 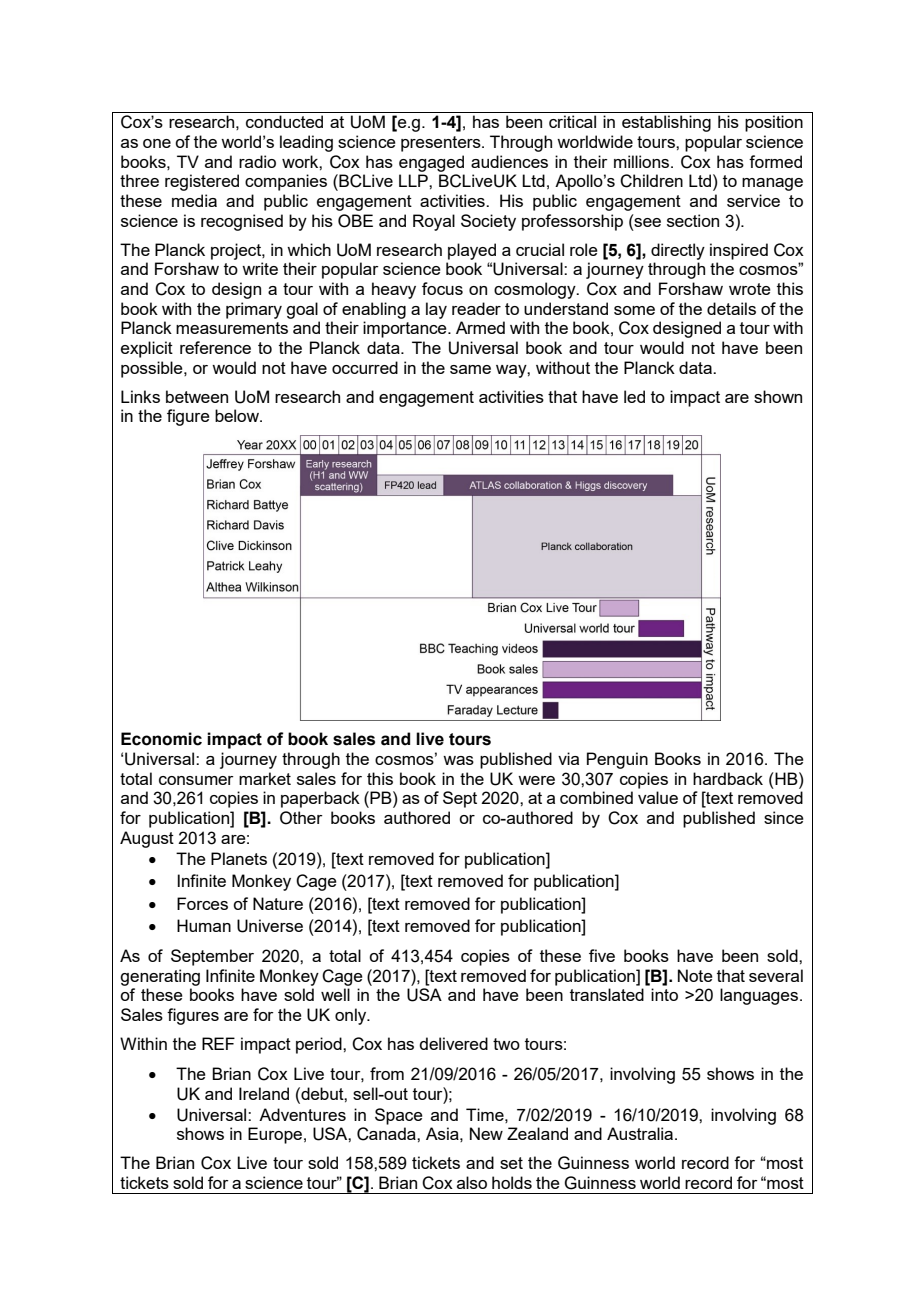 I want to click on Ireland, so click(x=264, y=1093).
